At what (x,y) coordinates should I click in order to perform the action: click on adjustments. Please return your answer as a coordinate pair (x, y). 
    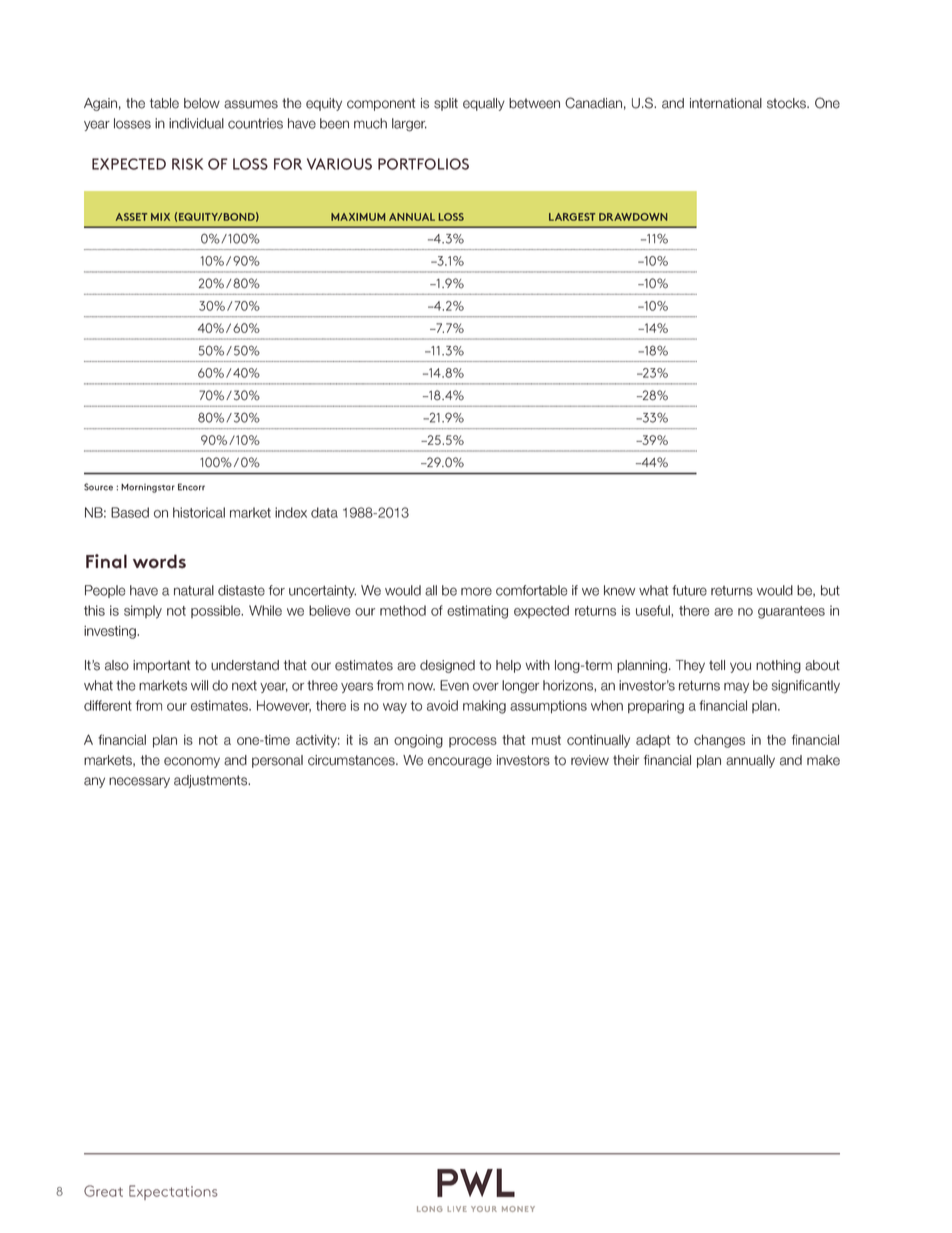
    Looking at the image, I should click on (212, 781).
